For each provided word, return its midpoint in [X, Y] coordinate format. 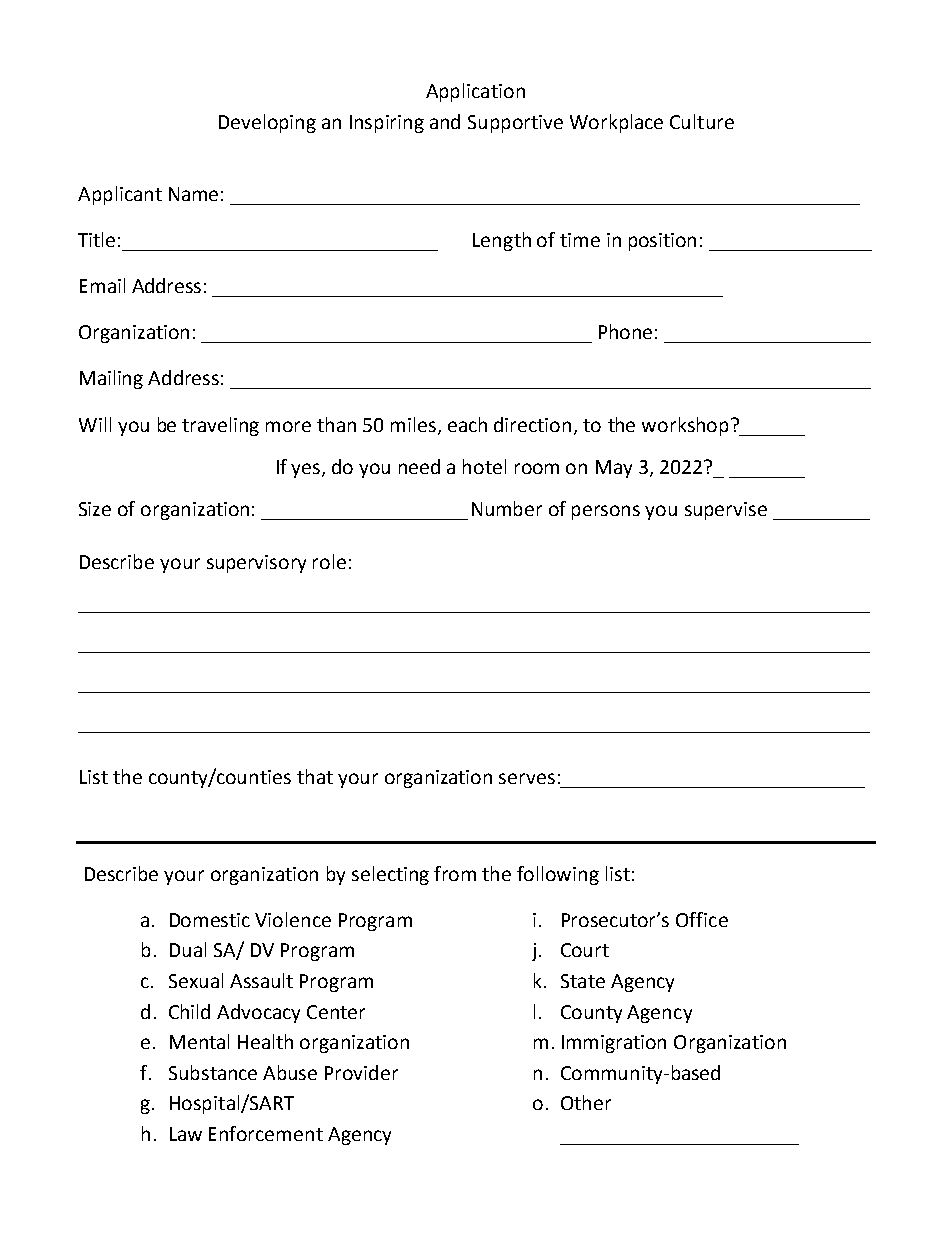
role [329, 561]
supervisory [256, 564]
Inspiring [387, 124]
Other [586, 1102]
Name [193, 194]
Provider [361, 1072]
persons [606, 512]
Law [186, 1134]
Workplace [616, 123]
